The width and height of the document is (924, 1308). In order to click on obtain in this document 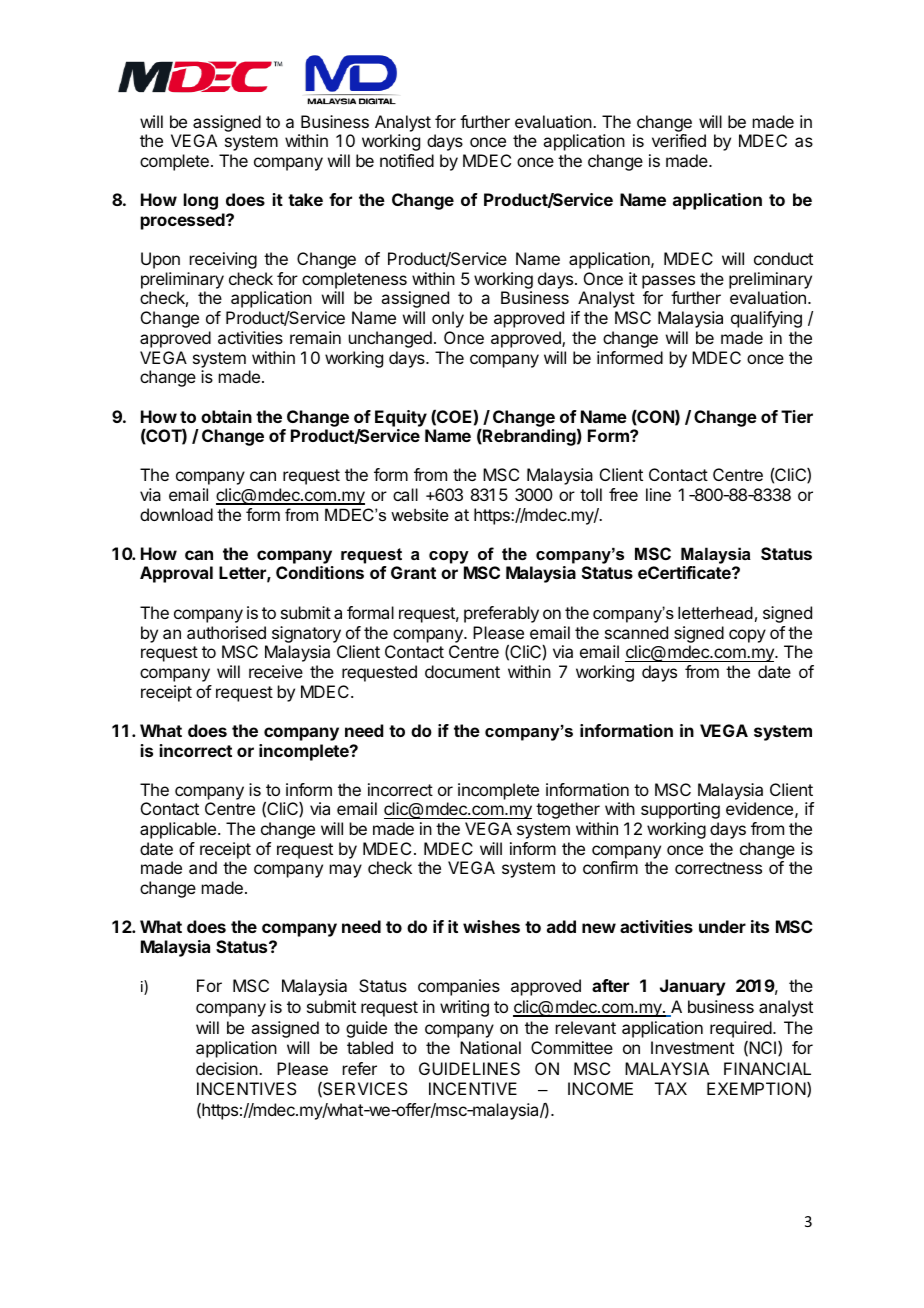, I will do `click(226, 416)`.
